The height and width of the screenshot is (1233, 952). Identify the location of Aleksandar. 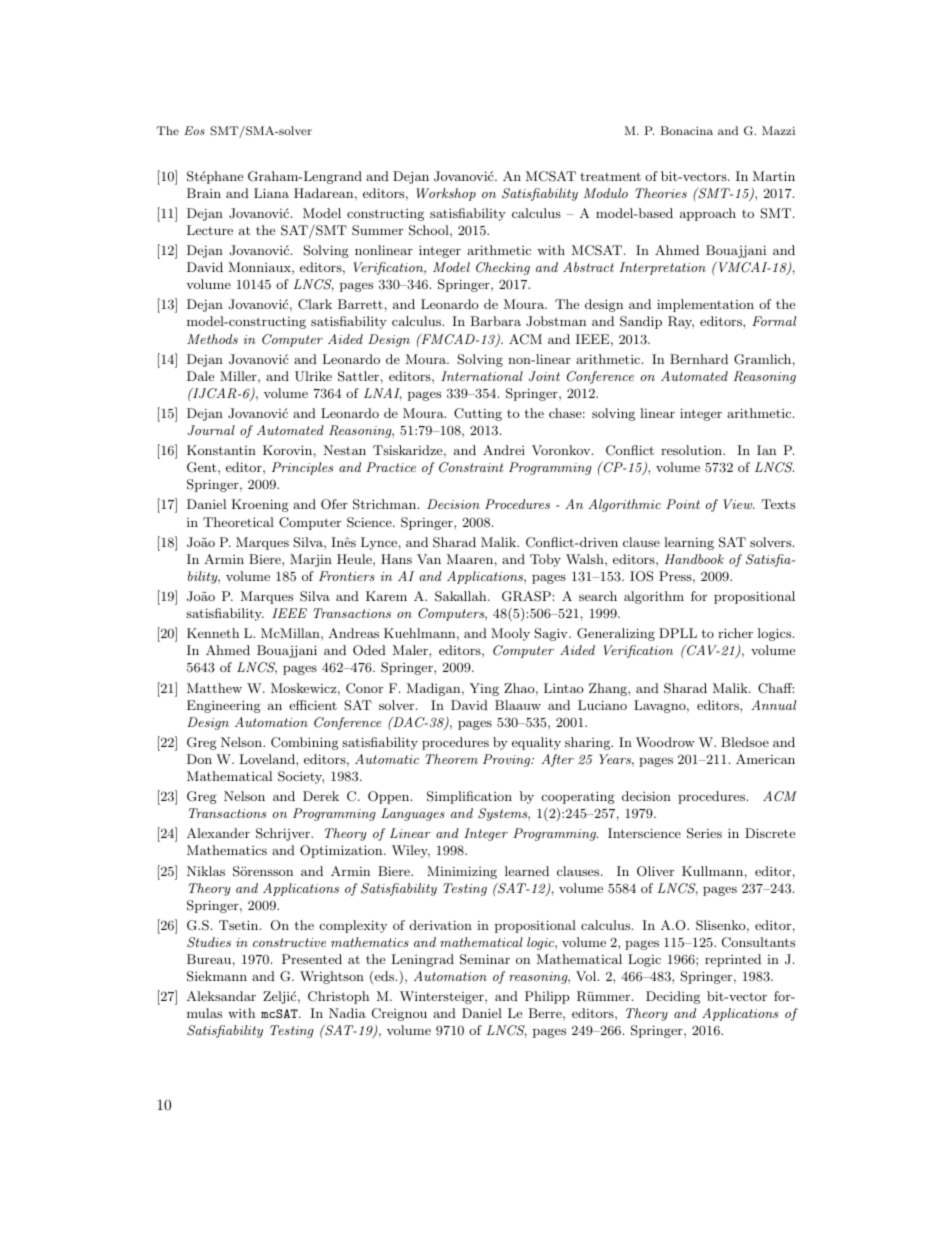
(221, 996).
